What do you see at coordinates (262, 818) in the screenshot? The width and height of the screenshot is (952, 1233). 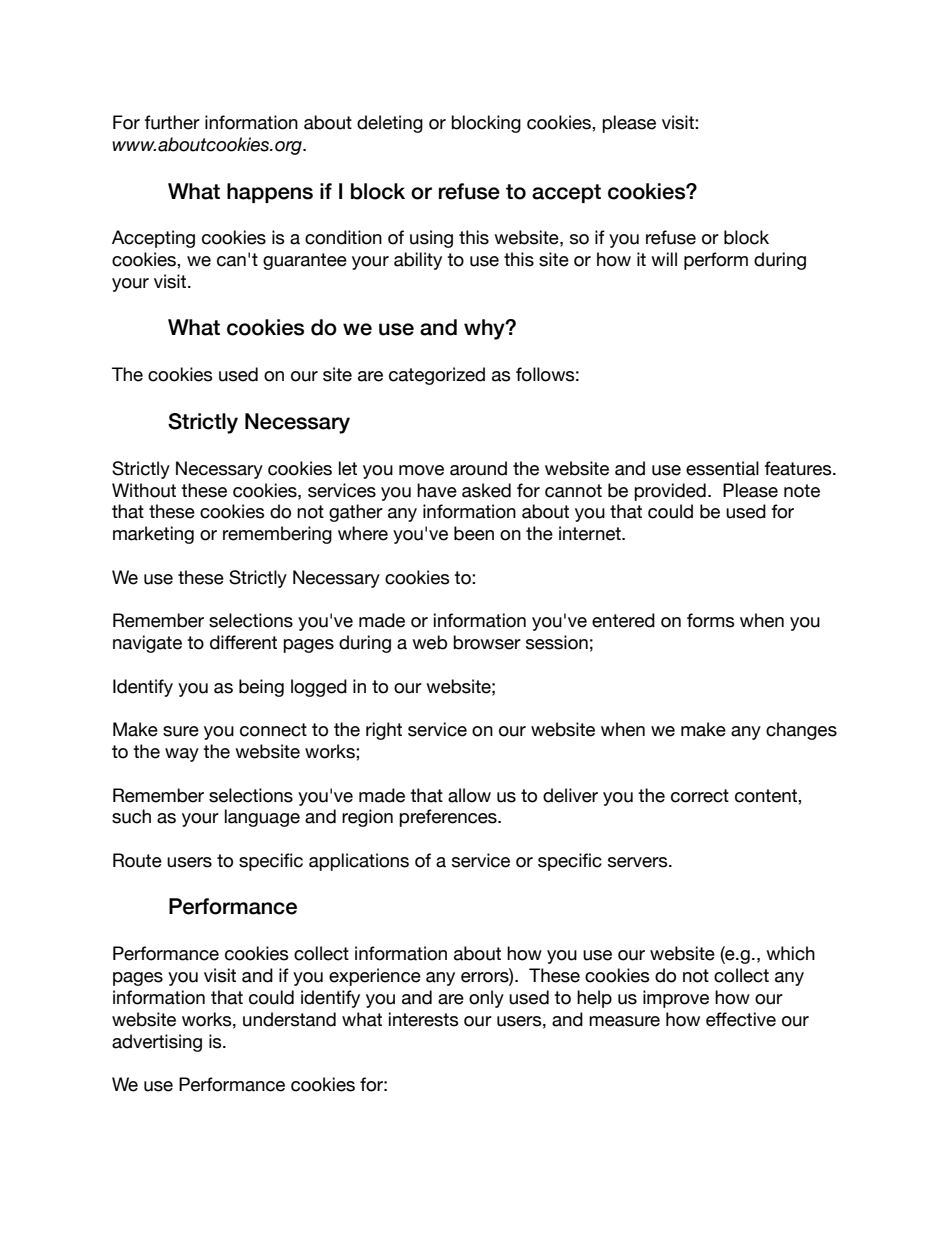 I see `language` at bounding box center [262, 818].
